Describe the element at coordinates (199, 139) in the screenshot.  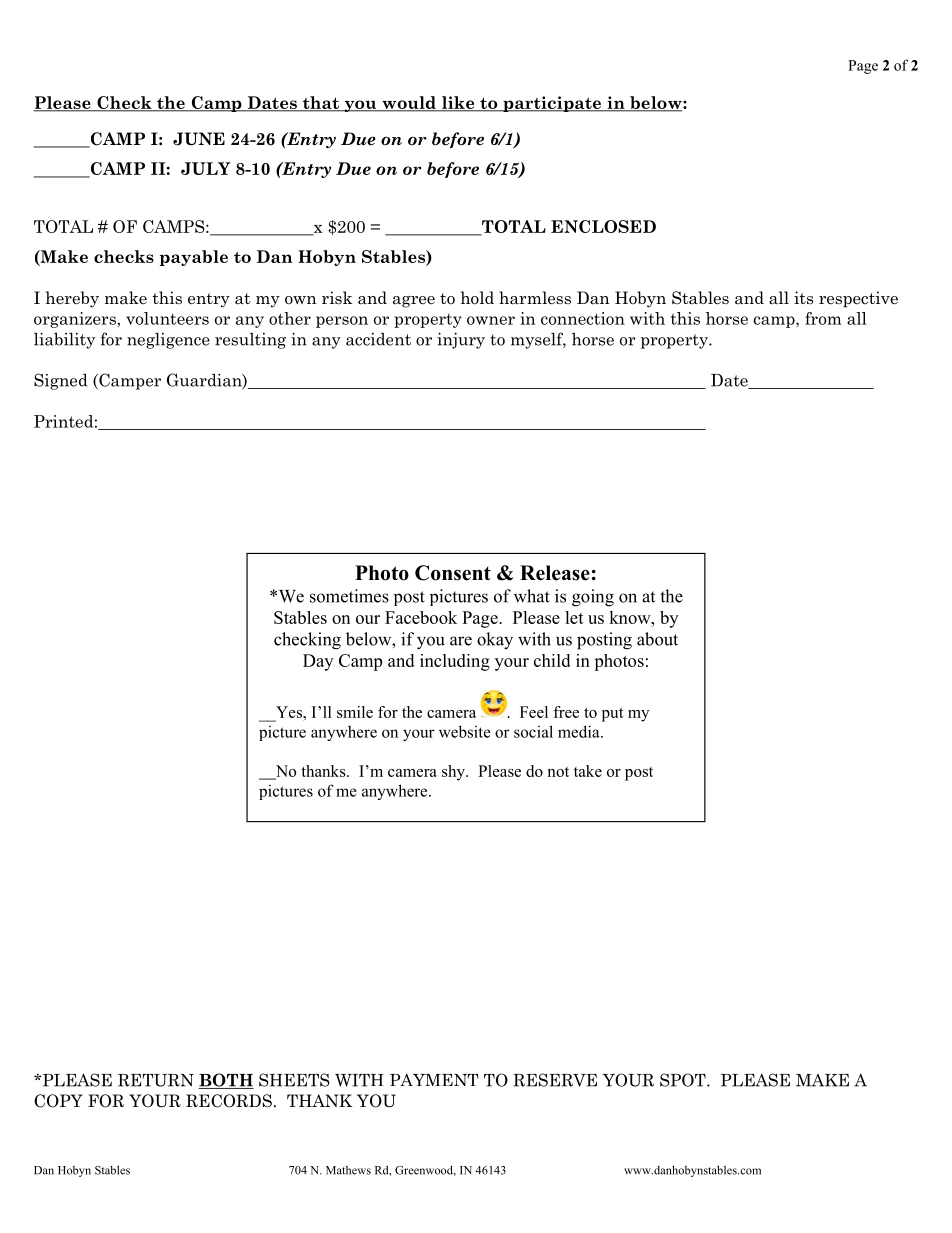
I see `JUNE` at that location.
